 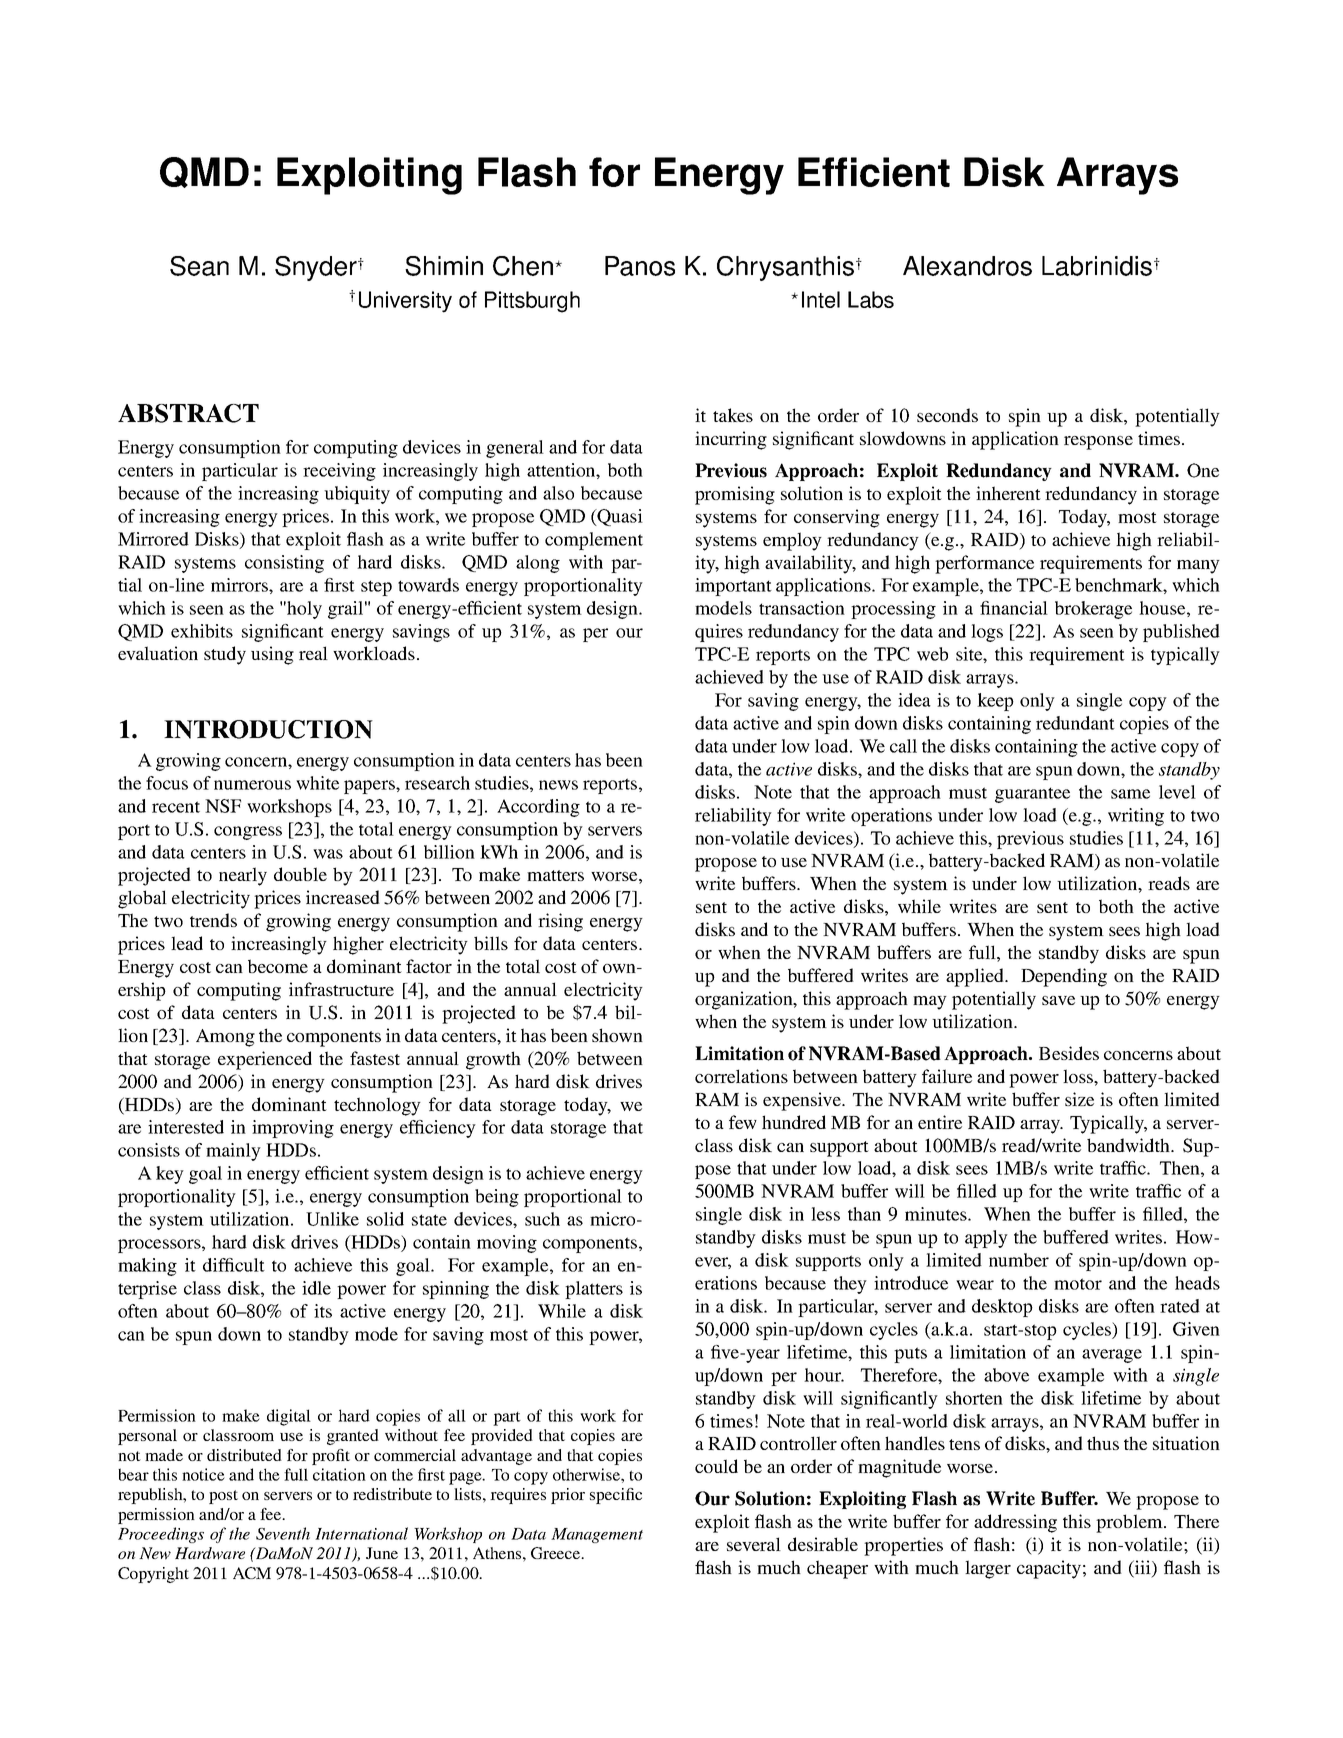 What do you see at coordinates (283, 1533) in the image?
I see `Seventh` at bounding box center [283, 1533].
